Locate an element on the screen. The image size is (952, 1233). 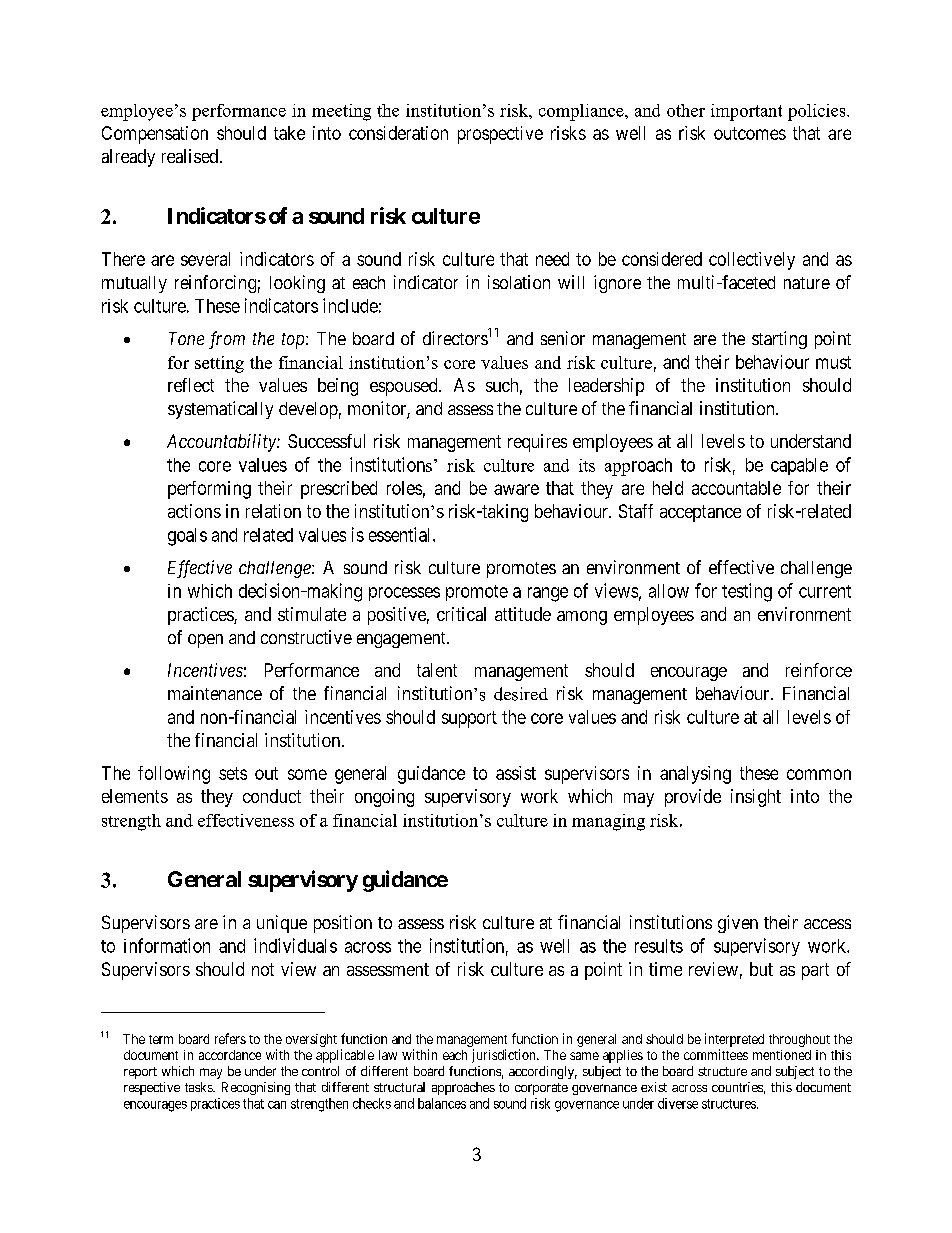
requires is located at coordinates (537, 443).
